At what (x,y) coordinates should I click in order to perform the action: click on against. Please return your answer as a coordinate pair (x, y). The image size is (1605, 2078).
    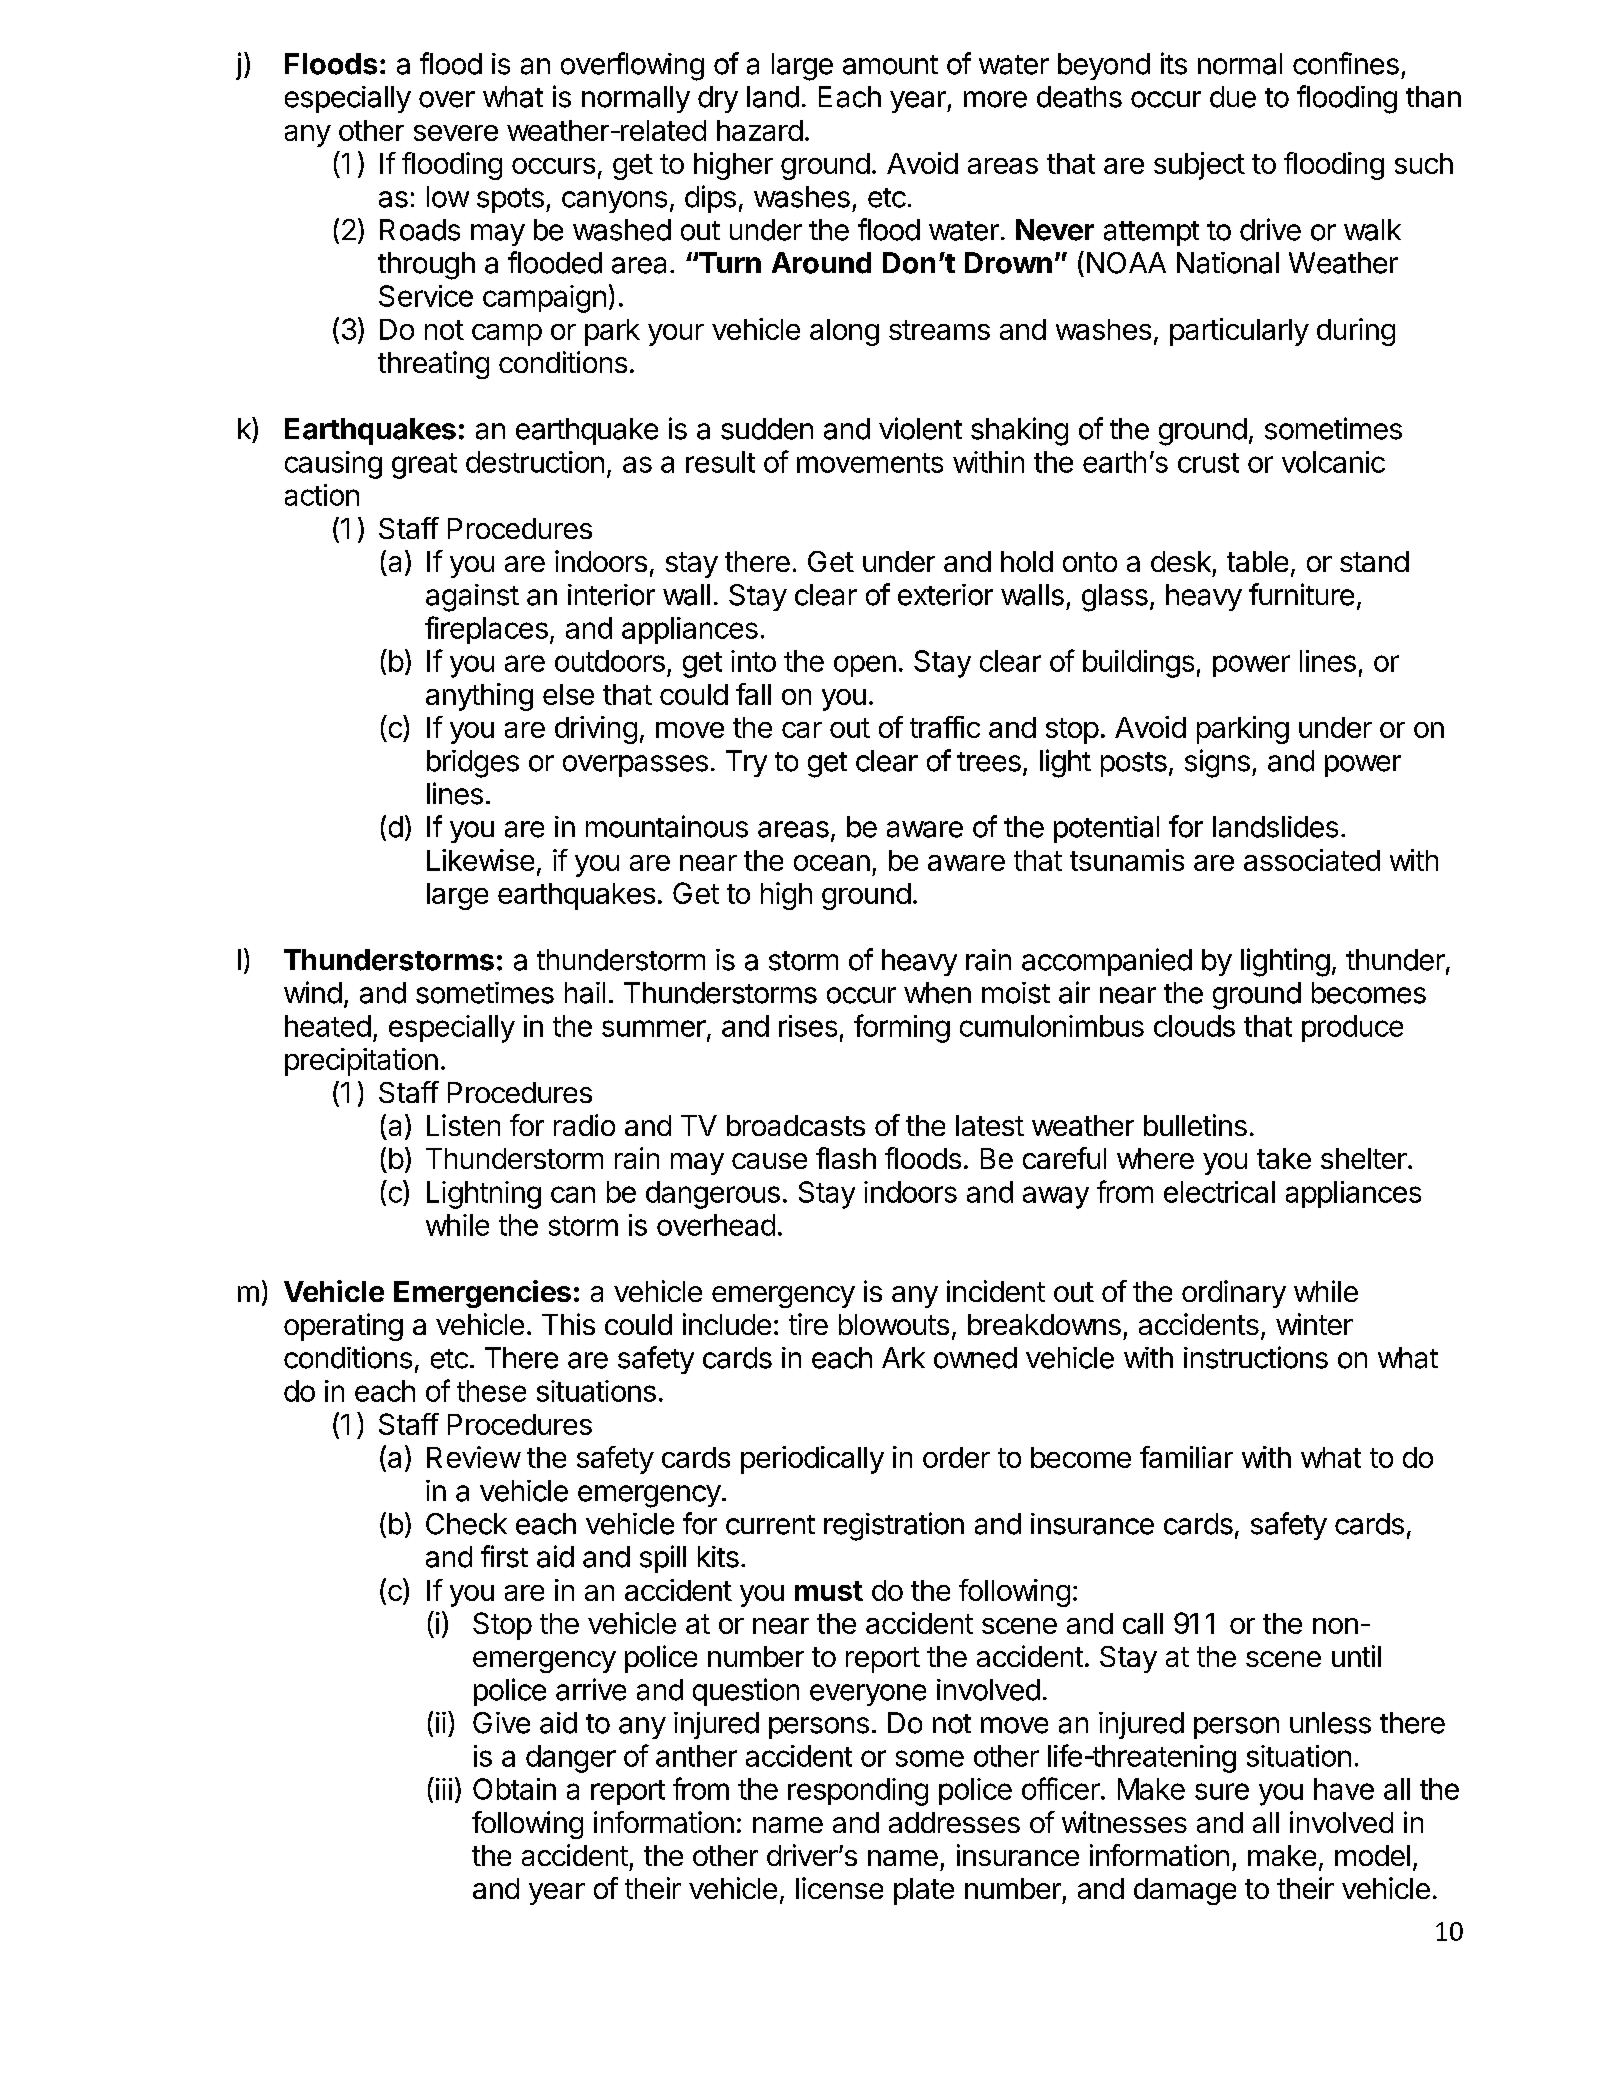
    Looking at the image, I should click on (472, 598).
